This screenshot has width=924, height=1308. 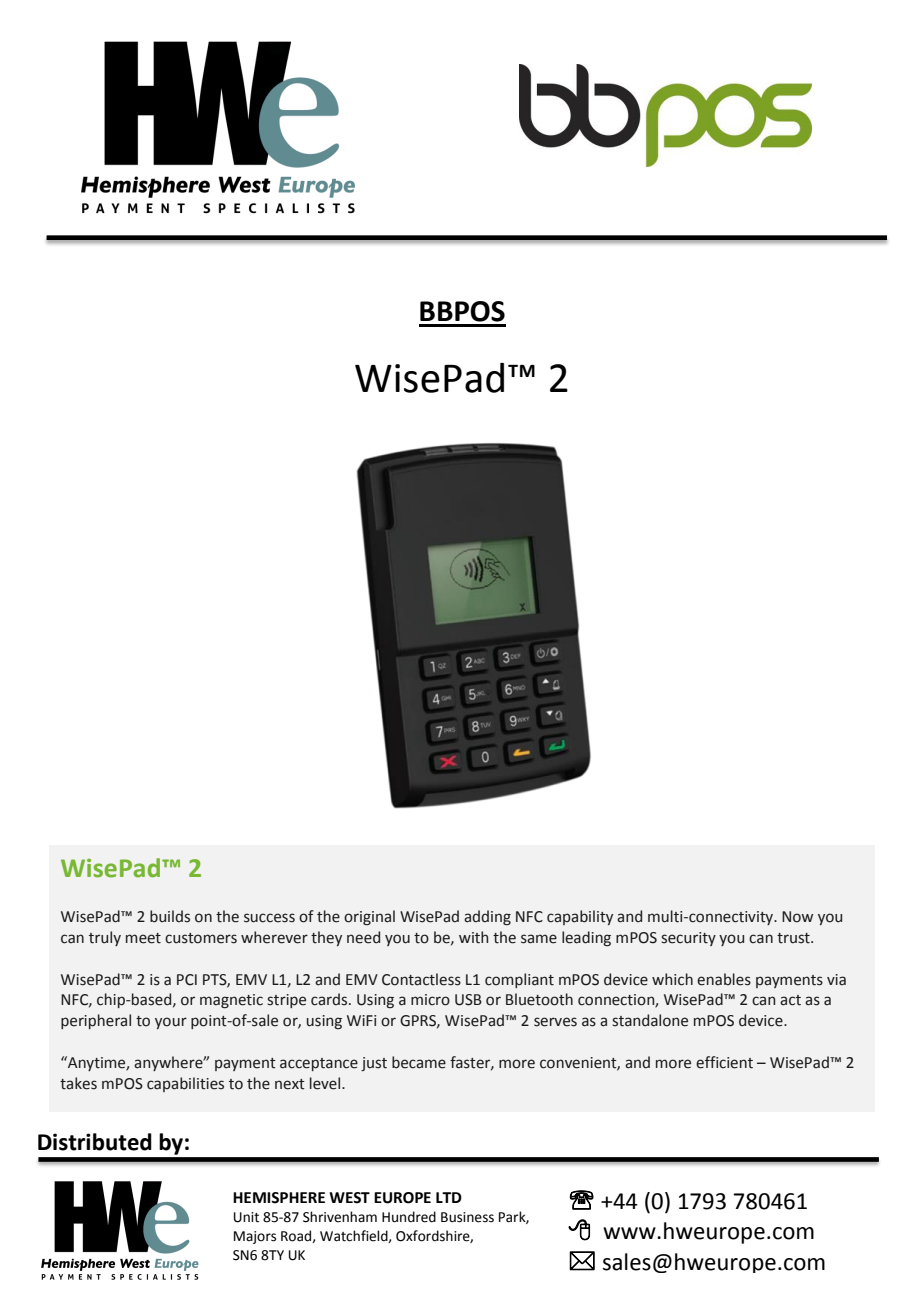 What do you see at coordinates (487, 918) in the screenshot?
I see `adding` at bounding box center [487, 918].
